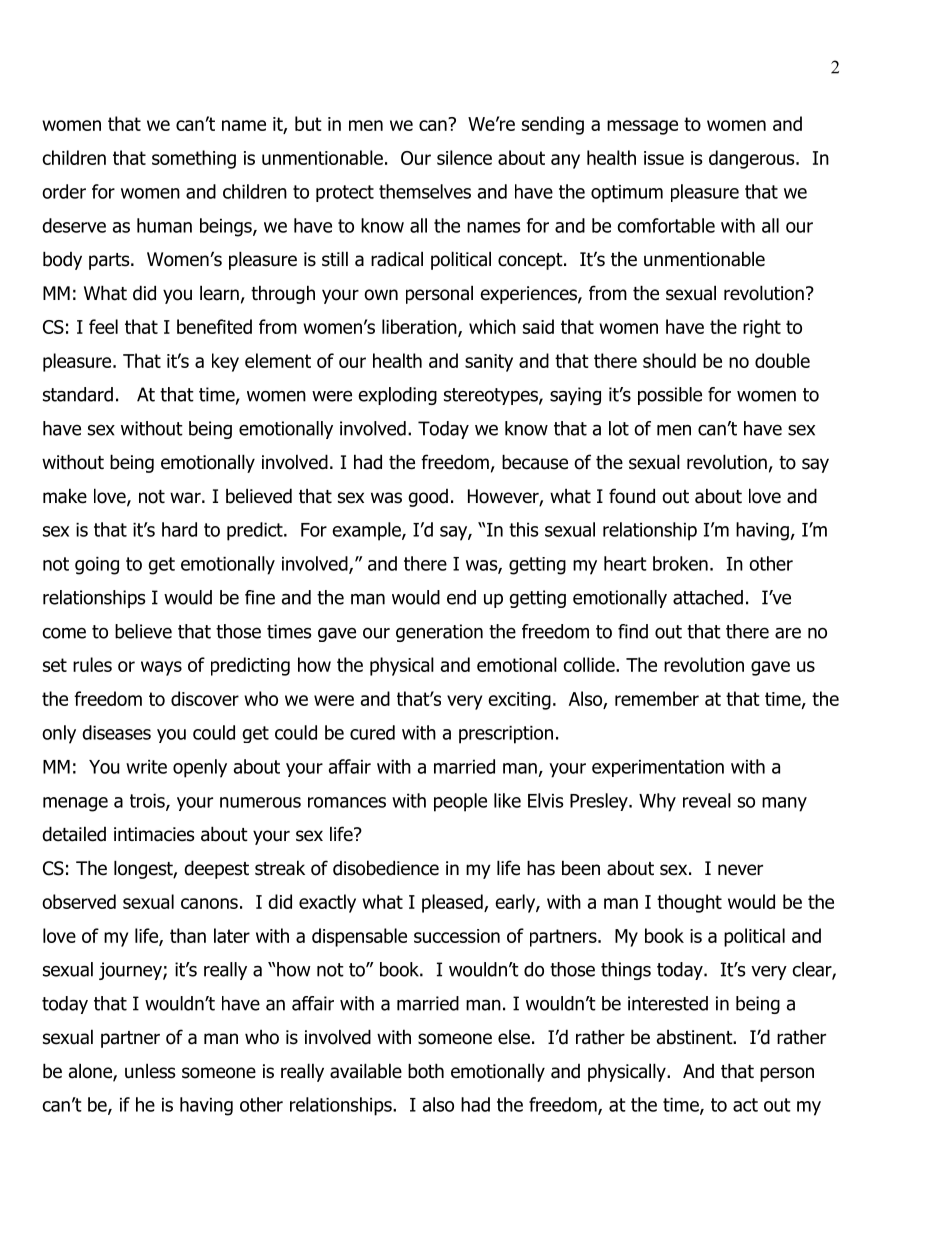 This screenshot has width=952, height=1233. I want to click on both, so click(426, 1071).
